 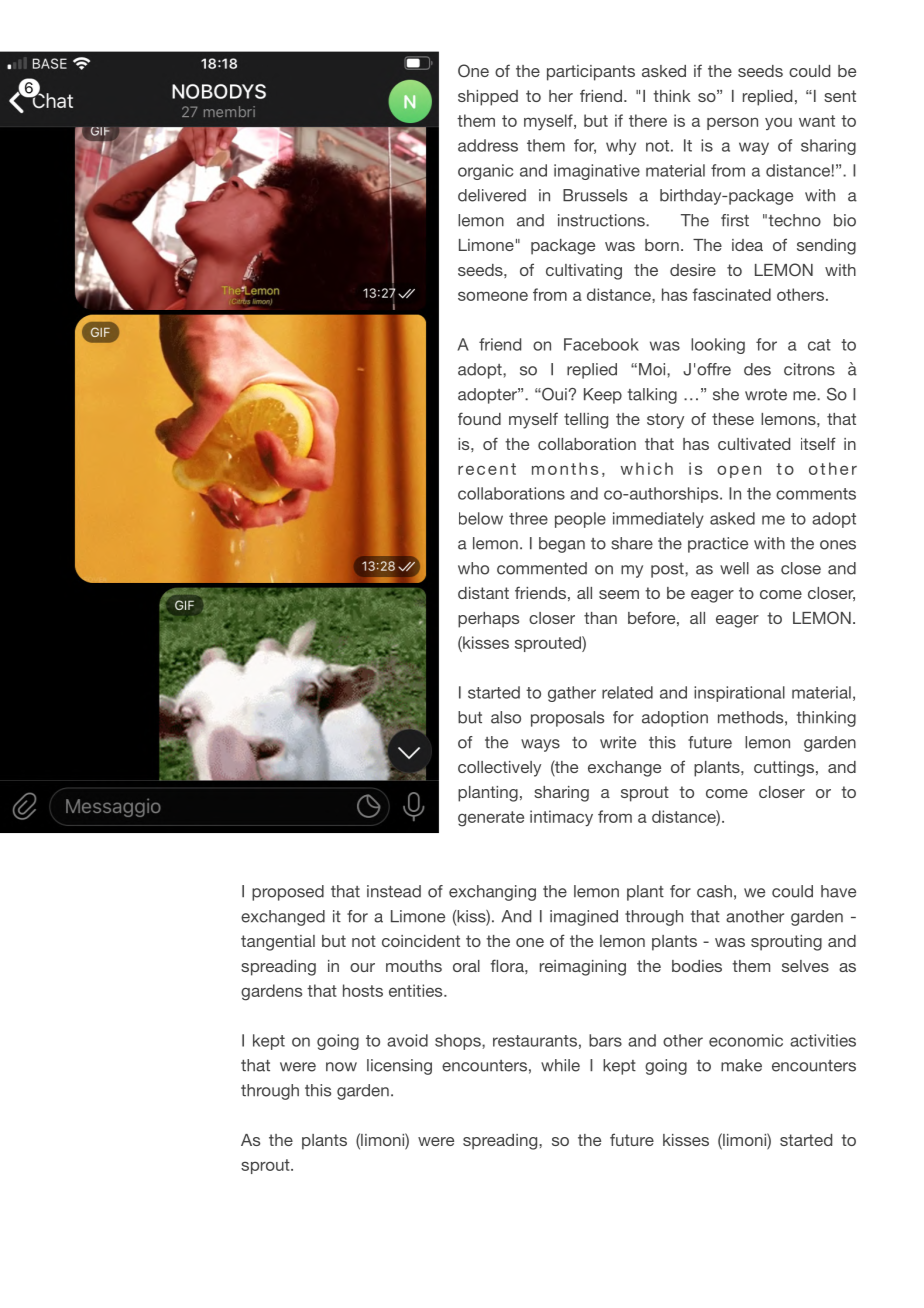 I want to click on have, so click(x=838, y=891).
